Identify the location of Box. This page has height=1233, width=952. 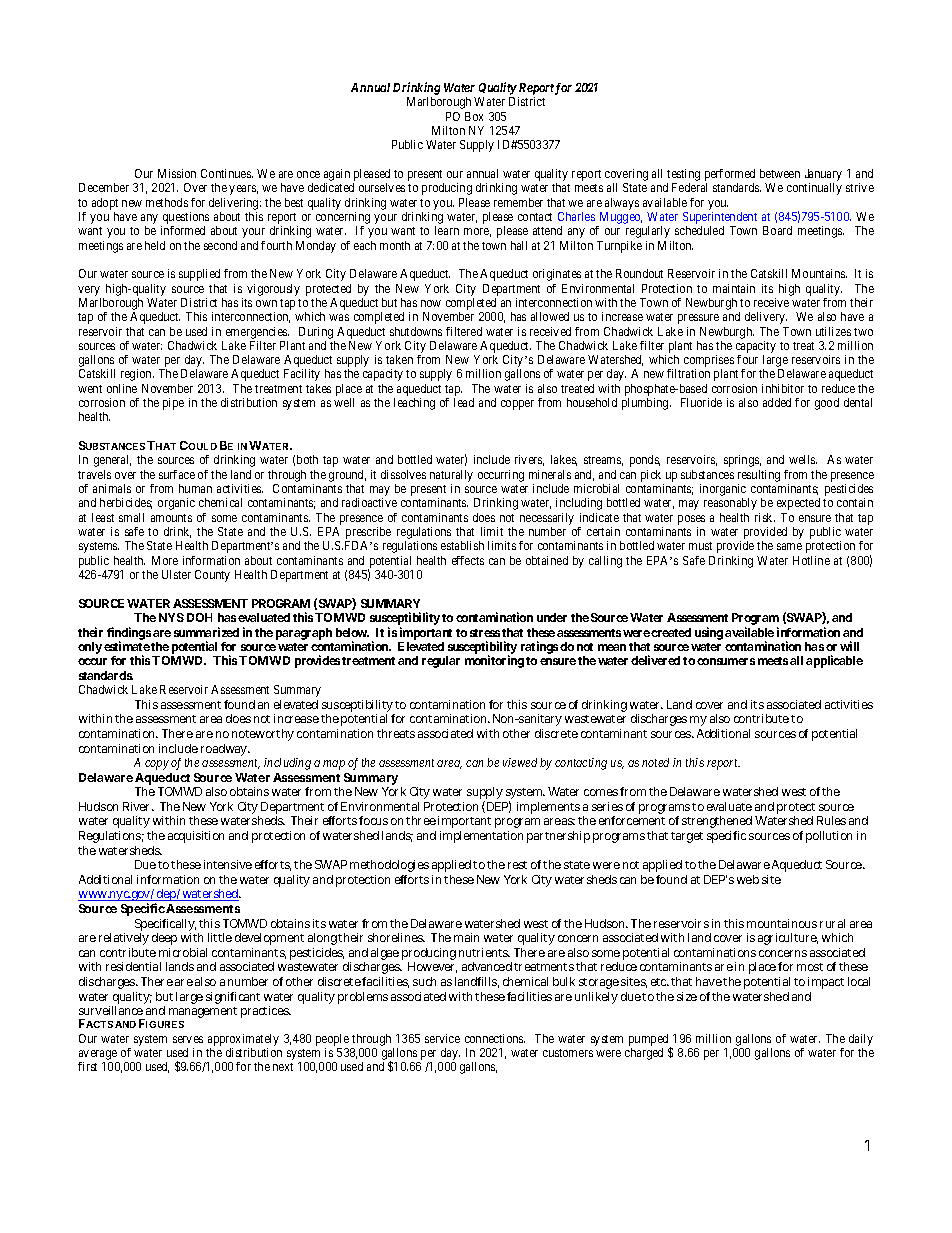
(474, 116).
